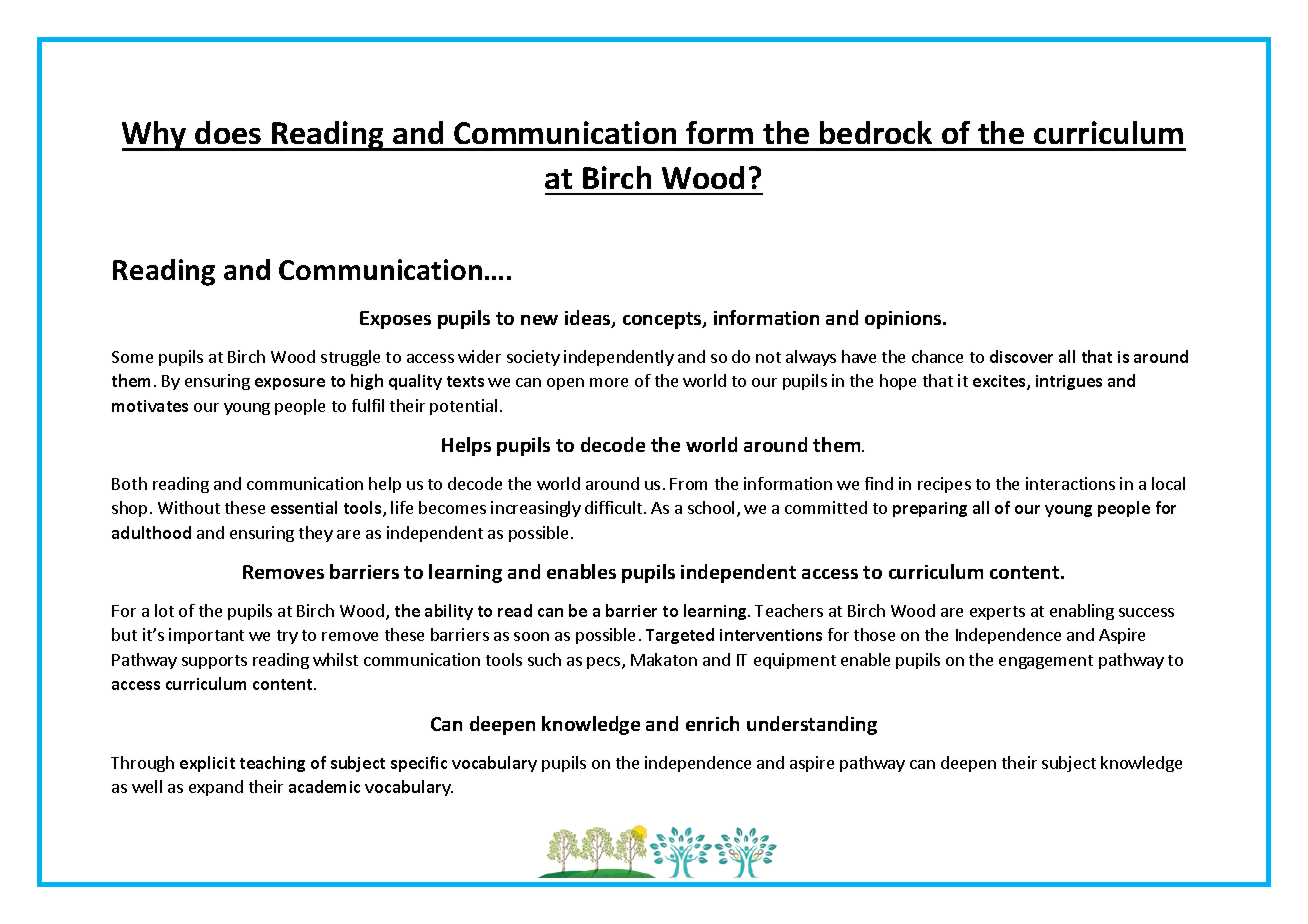 The width and height of the screenshot is (1308, 924). What do you see at coordinates (712, 723) in the screenshot?
I see `enrich` at bounding box center [712, 723].
